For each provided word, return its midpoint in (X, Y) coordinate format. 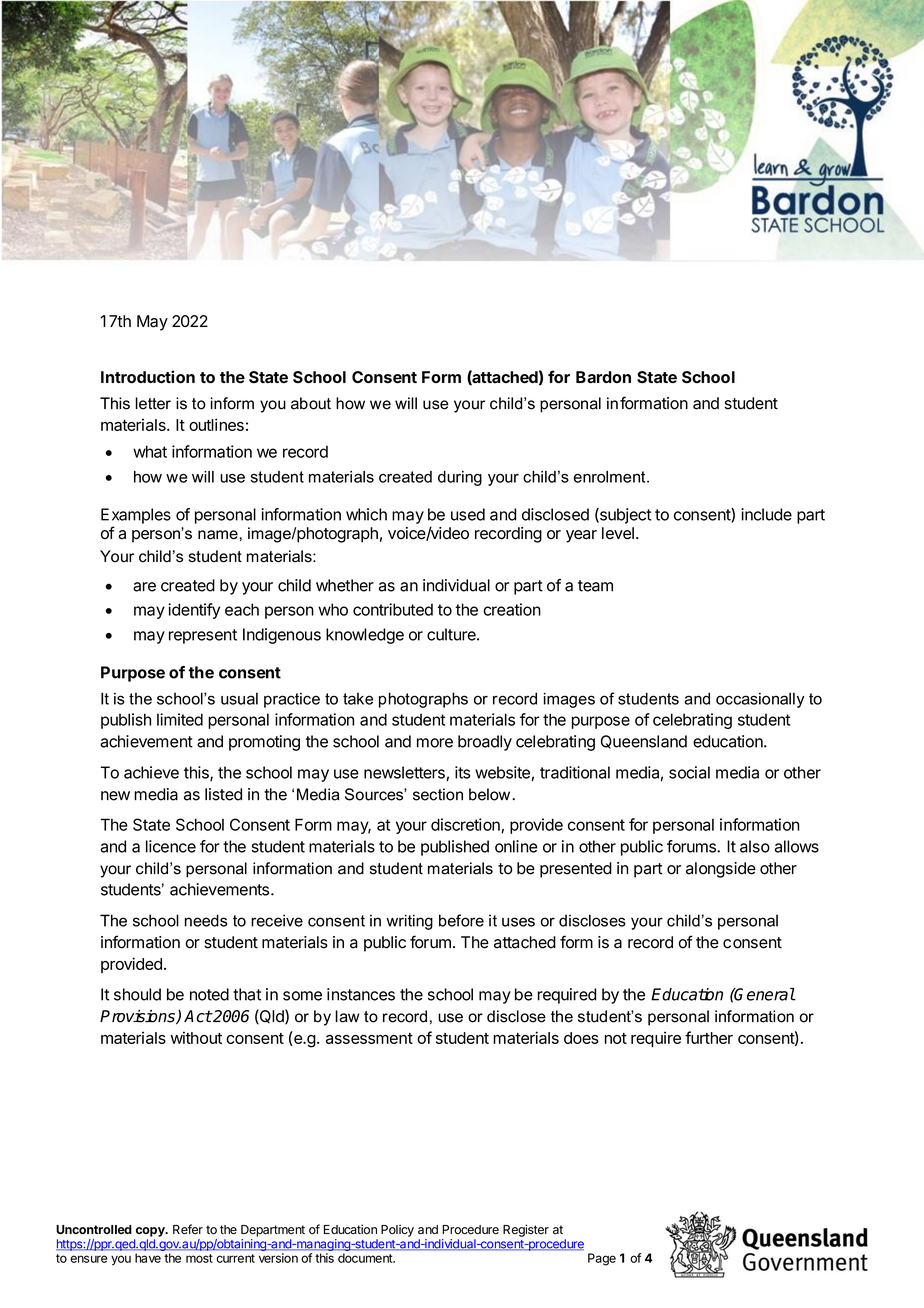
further (709, 1037)
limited (180, 719)
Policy (397, 1230)
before (461, 920)
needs (206, 920)
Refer (188, 1229)
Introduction (148, 376)
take (358, 699)
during (460, 478)
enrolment (611, 477)
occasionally (760, 700)
